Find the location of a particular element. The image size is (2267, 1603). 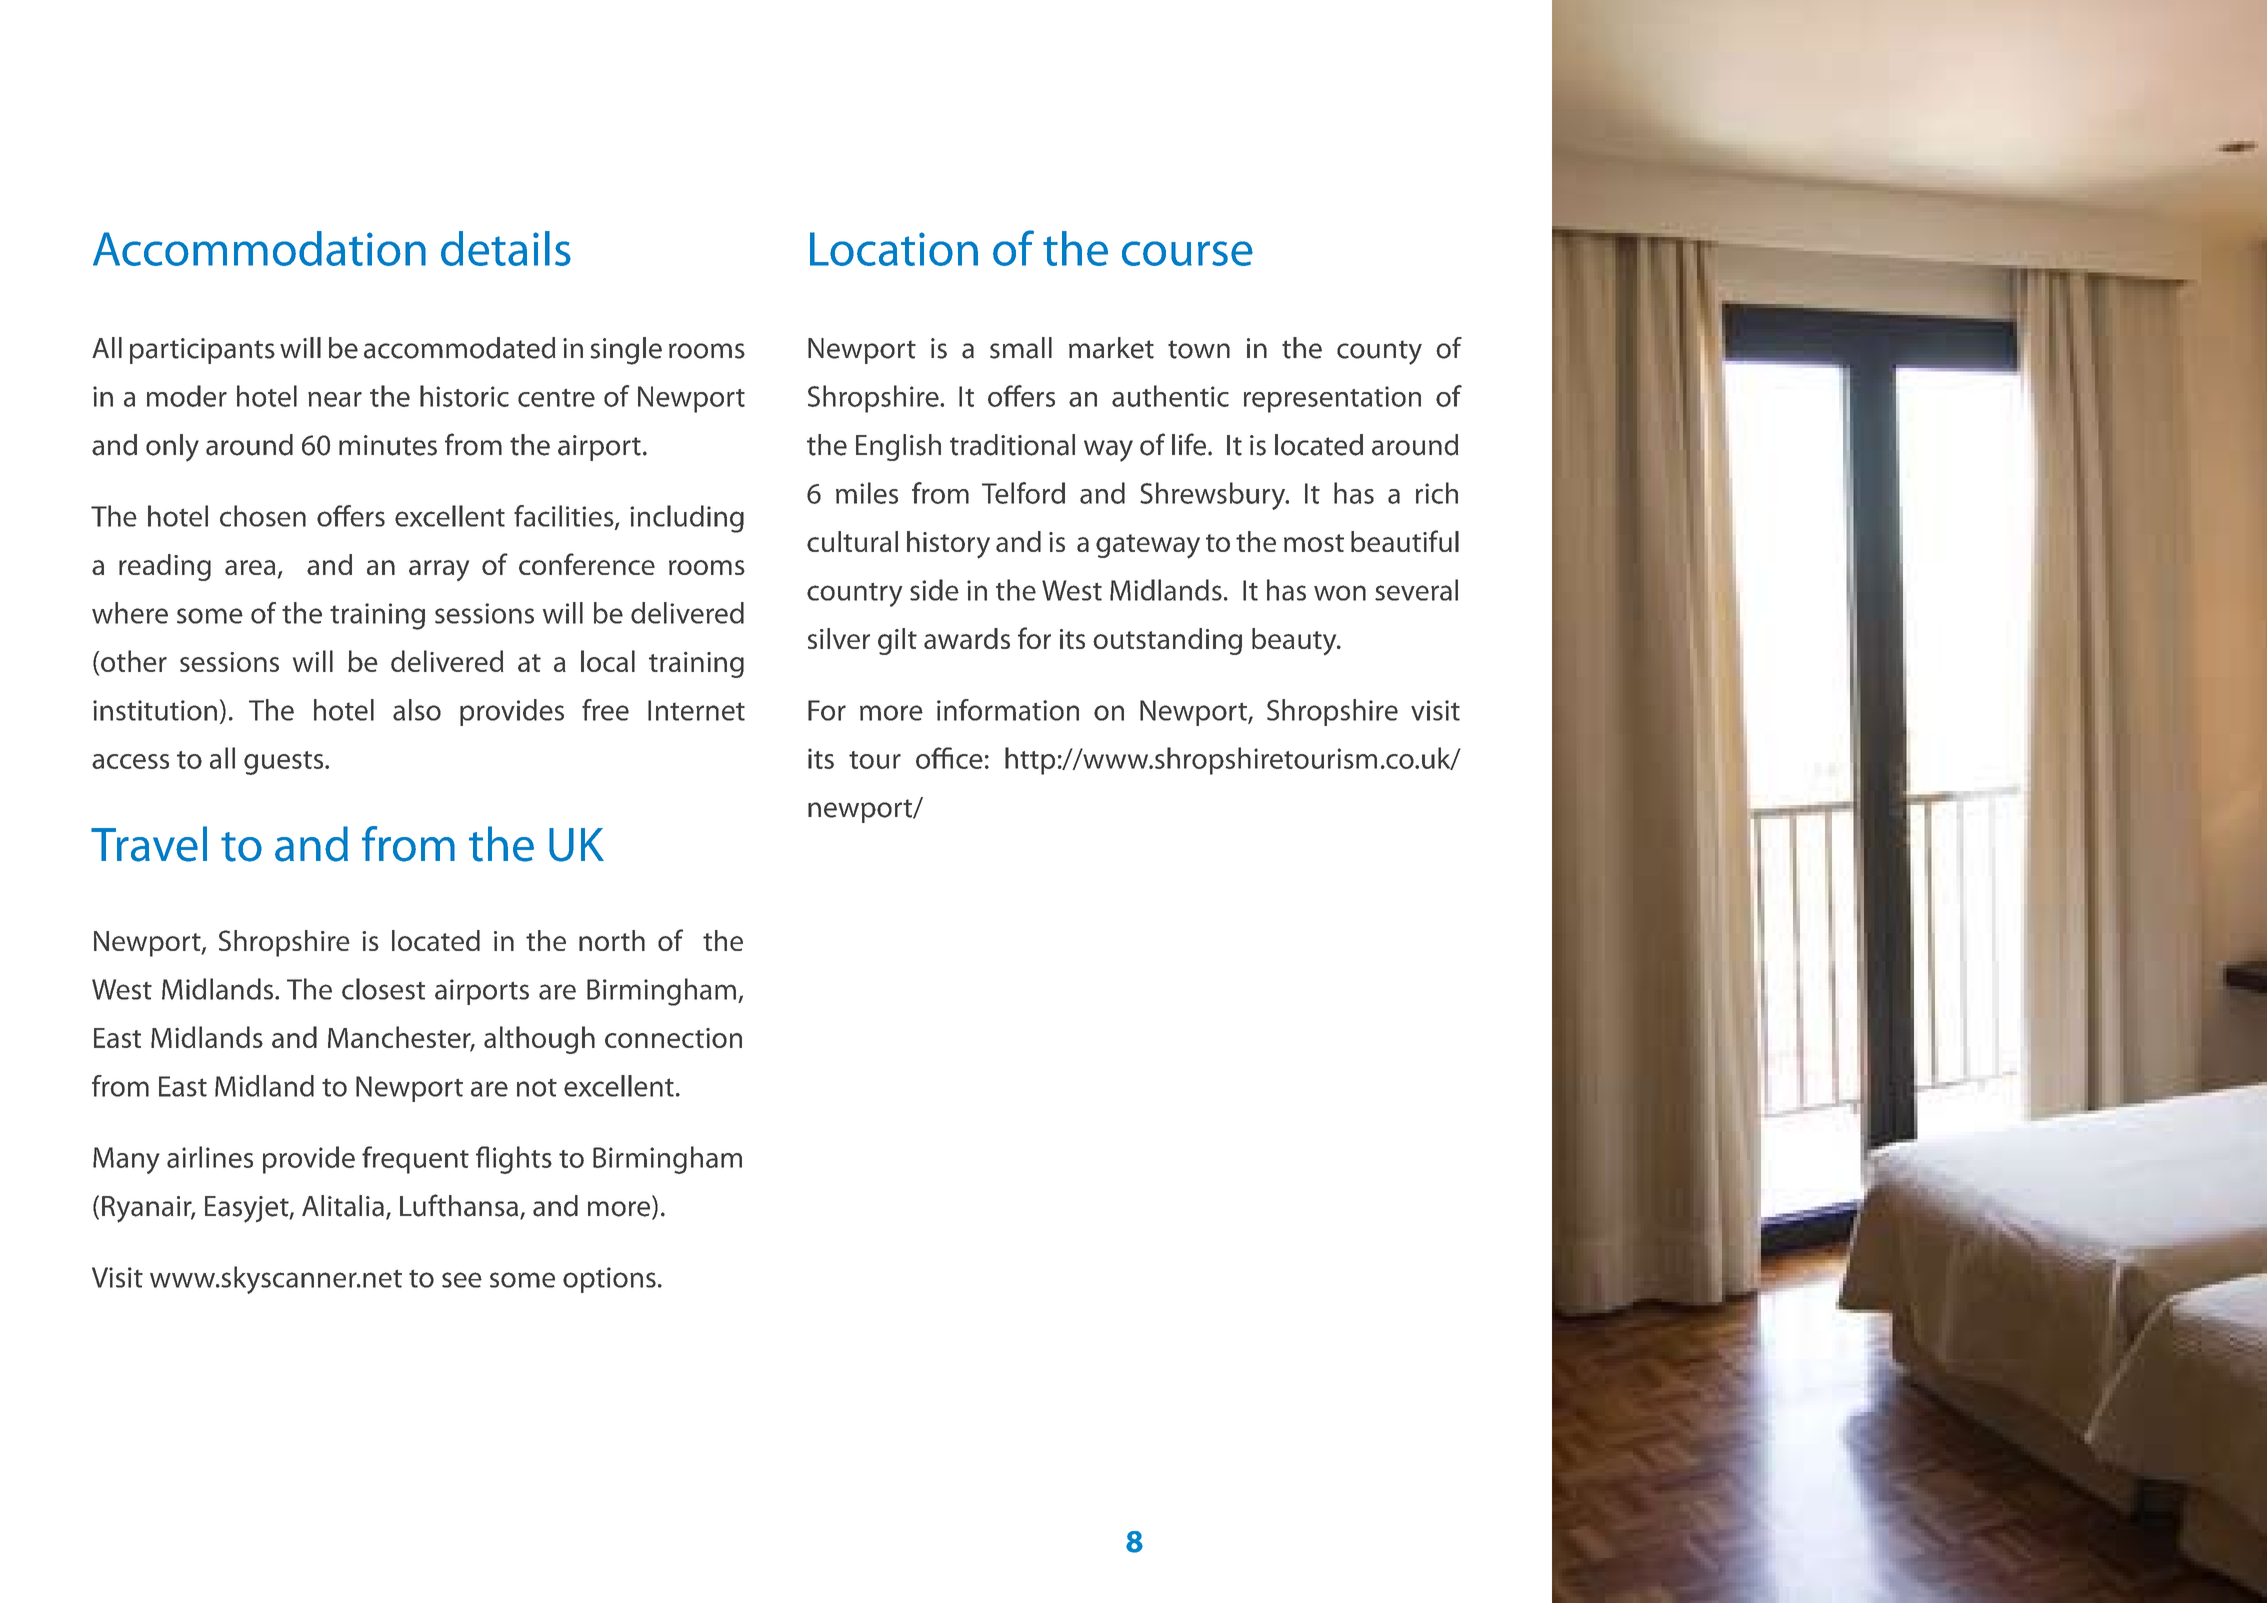

Location is located at coordinates (894, 249).
